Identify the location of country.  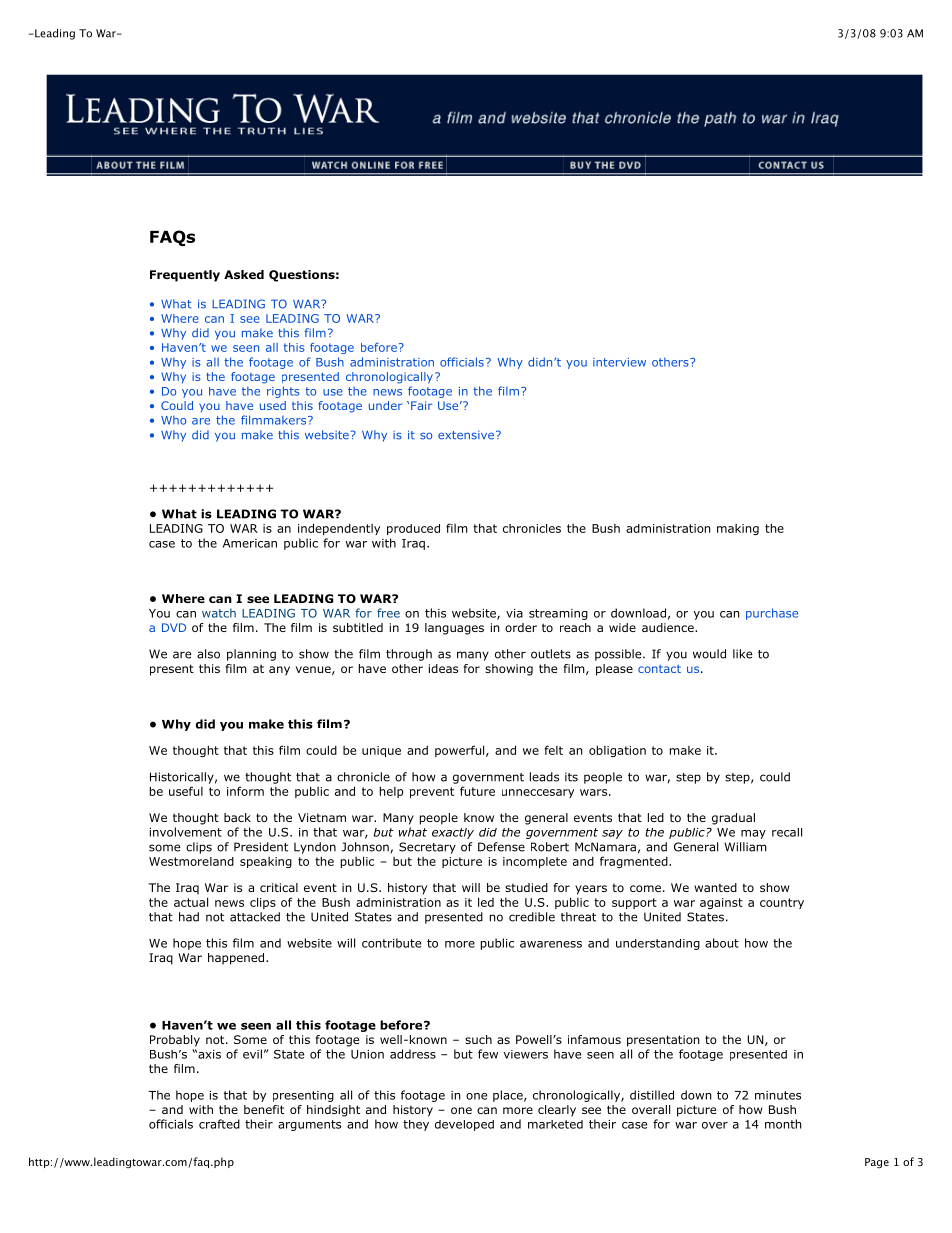
(782, 903).
